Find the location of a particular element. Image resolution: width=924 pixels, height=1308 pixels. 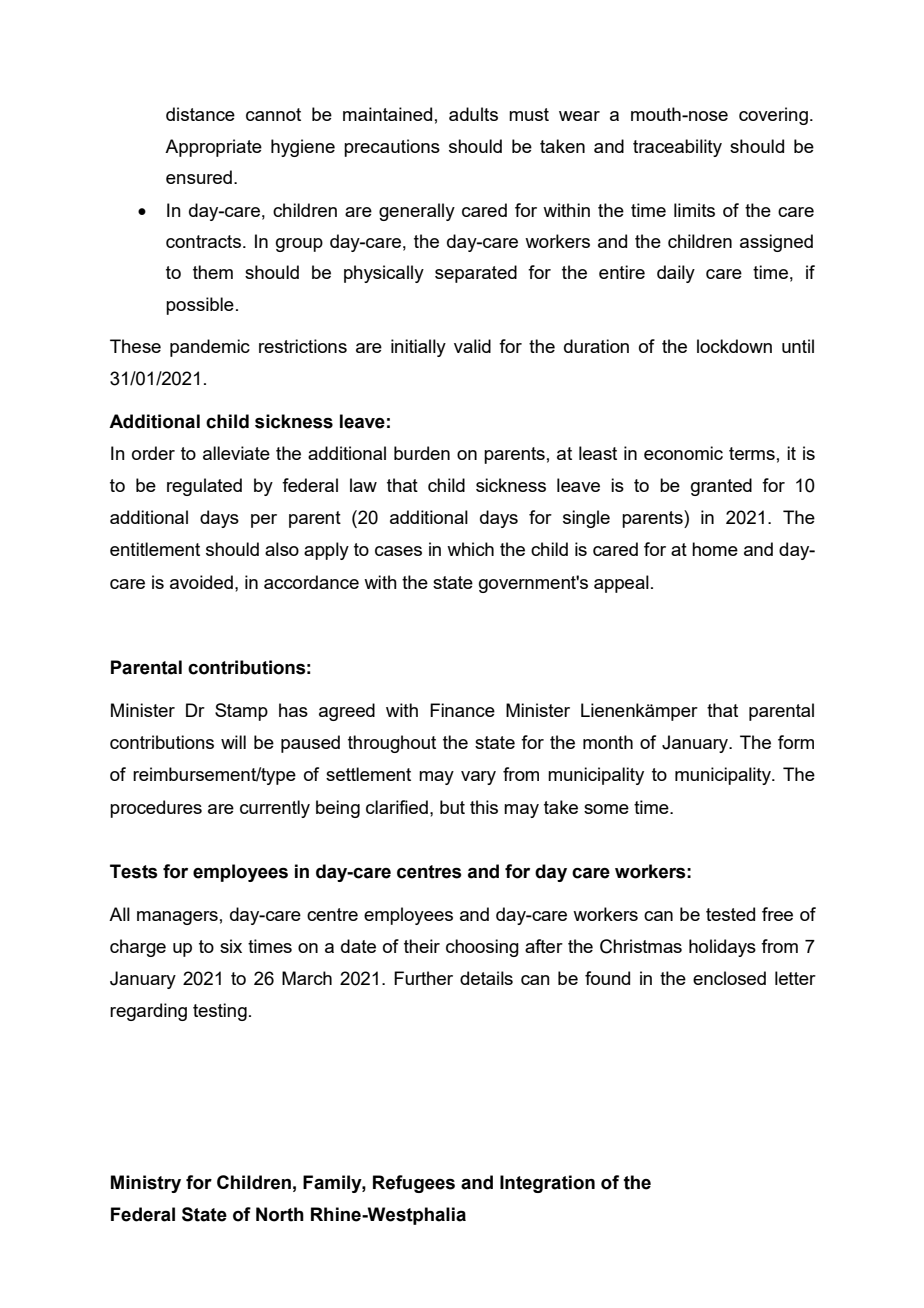

burden is located at coordinates (422, 453).
